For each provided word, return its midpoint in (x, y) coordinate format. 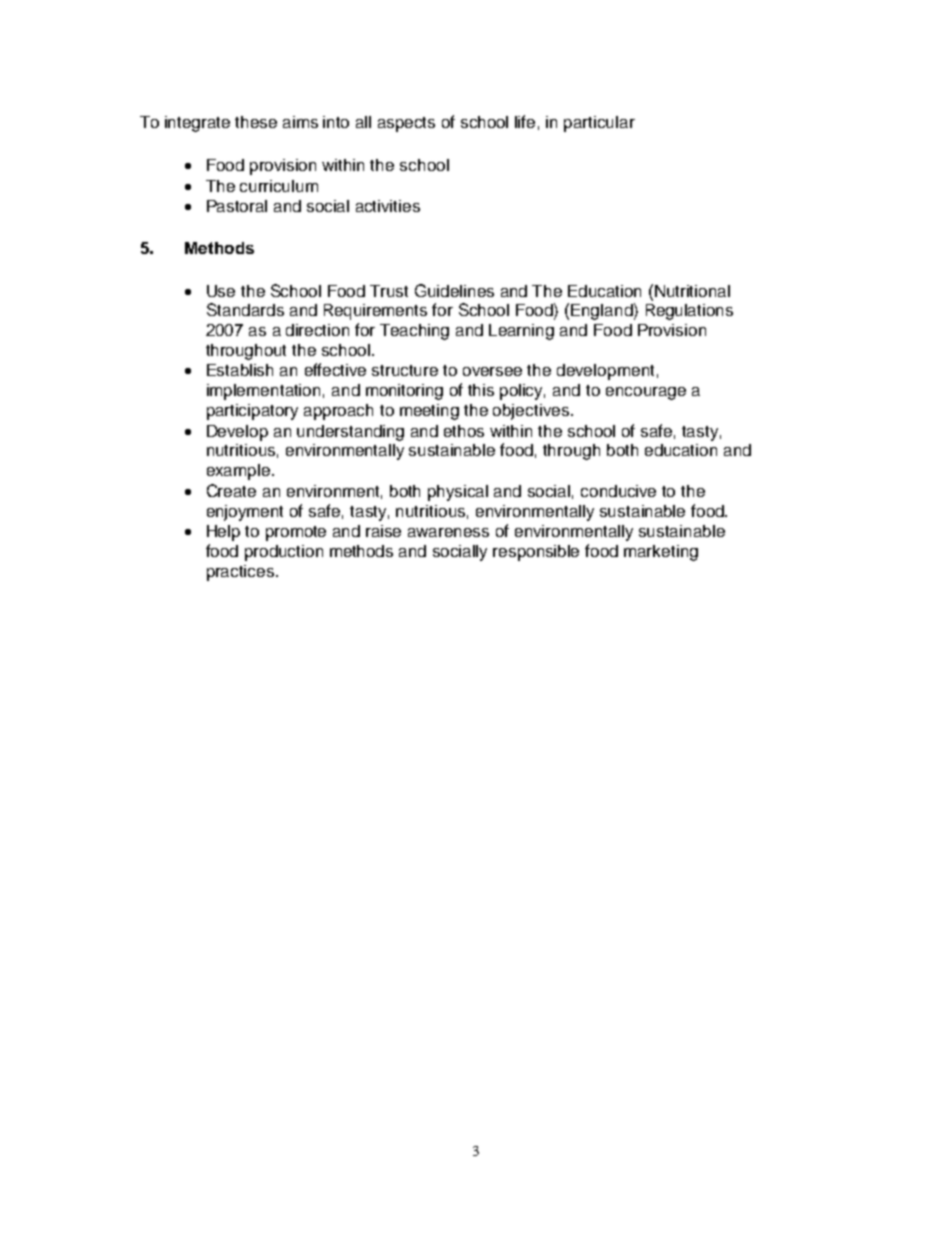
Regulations (689, 312)
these (256, 122)
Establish (240, 370)
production (284, 553)
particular (599, 124)
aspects (406, 124)
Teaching (414, 332)
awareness (448, 532)
